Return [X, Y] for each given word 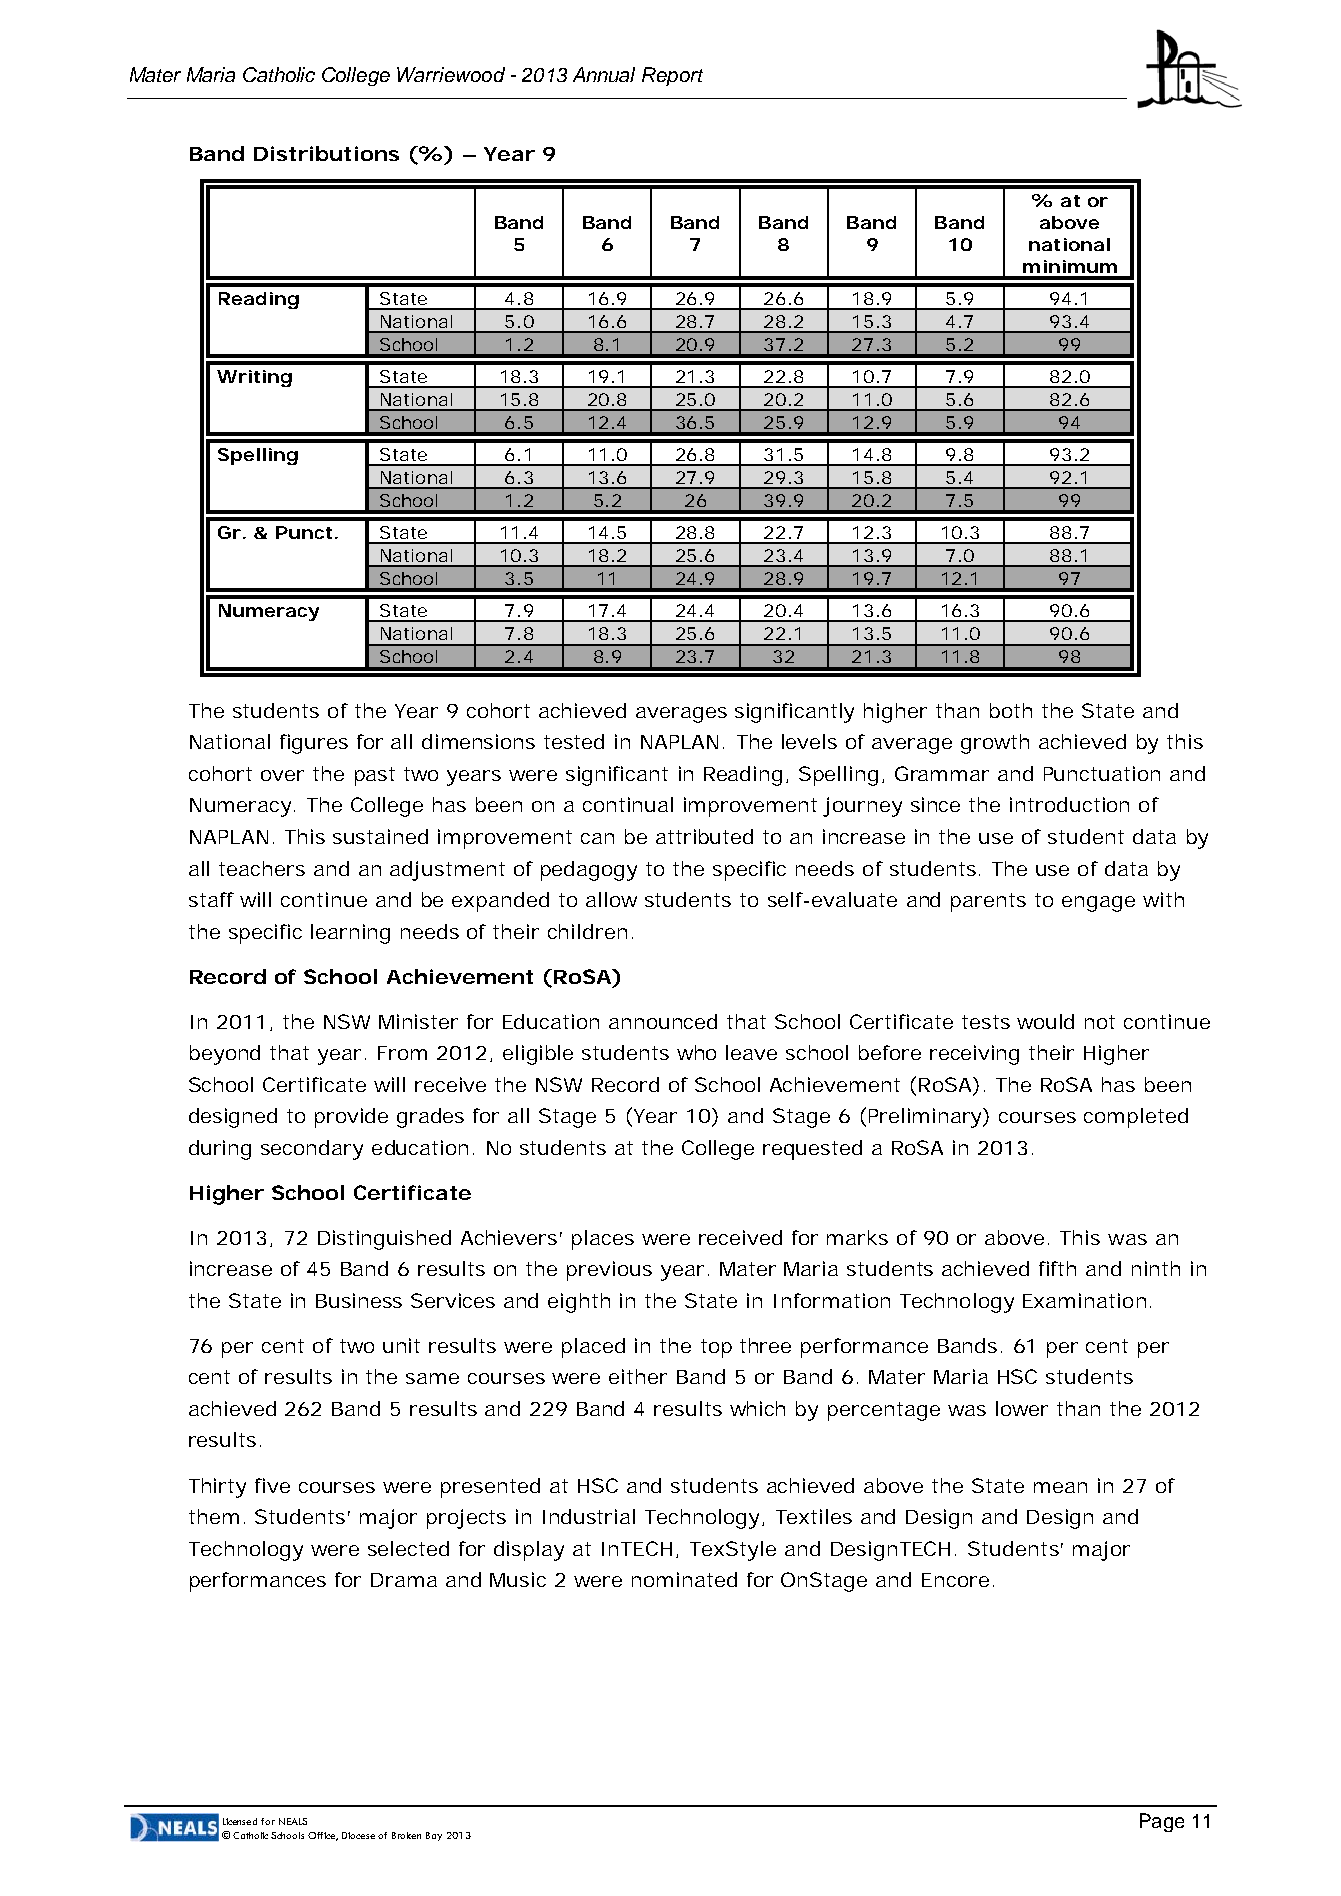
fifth [1057, 1268]
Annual [604, 74]
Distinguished [384, 1240]
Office [323, 1836]
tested [574, 741]
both [1011, 710]
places [603, 1240]
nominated [684, 1579]
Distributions [326, 153]
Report [672, 76]
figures [314, 744]
